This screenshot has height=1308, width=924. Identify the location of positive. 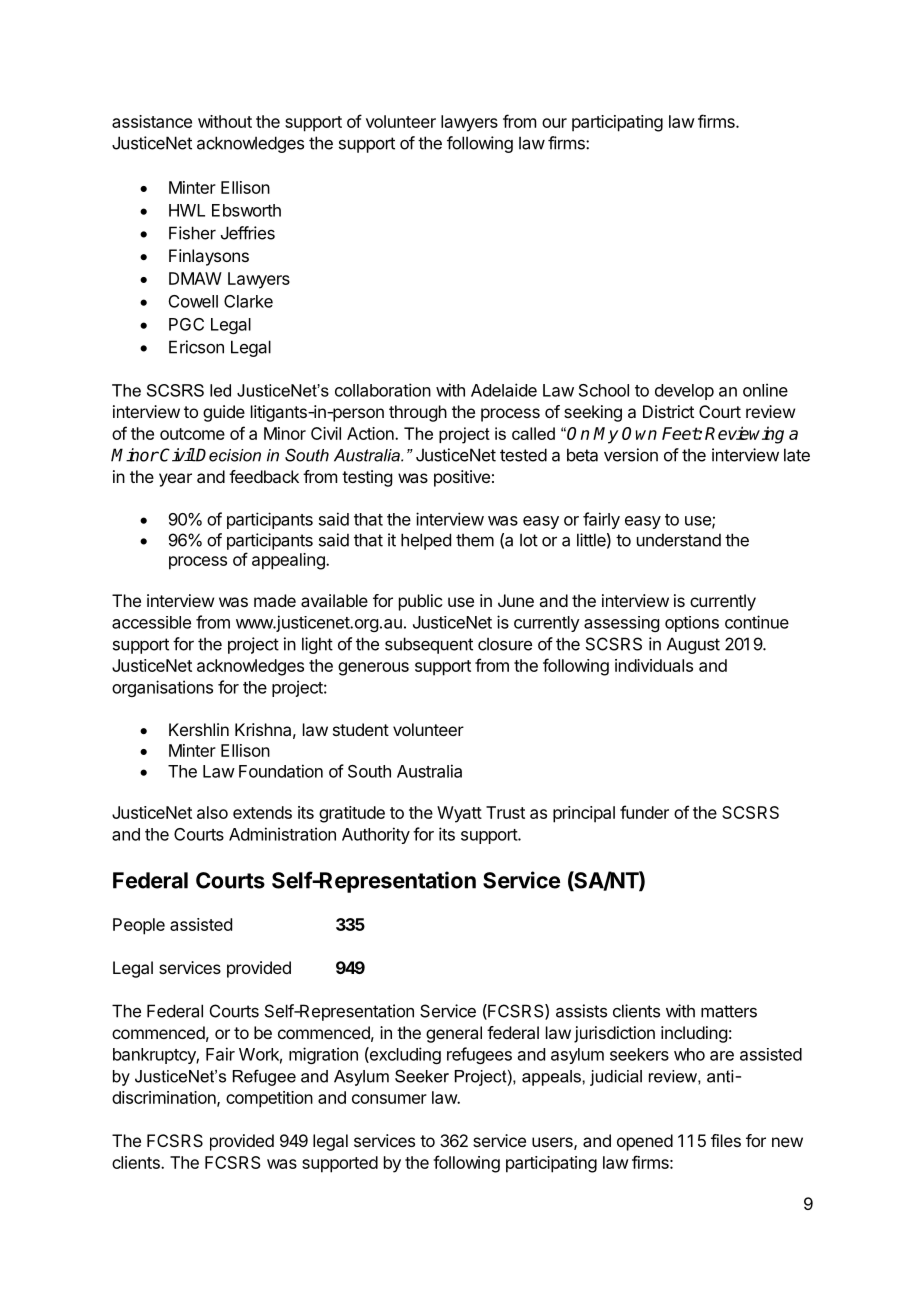
(462, 478).
